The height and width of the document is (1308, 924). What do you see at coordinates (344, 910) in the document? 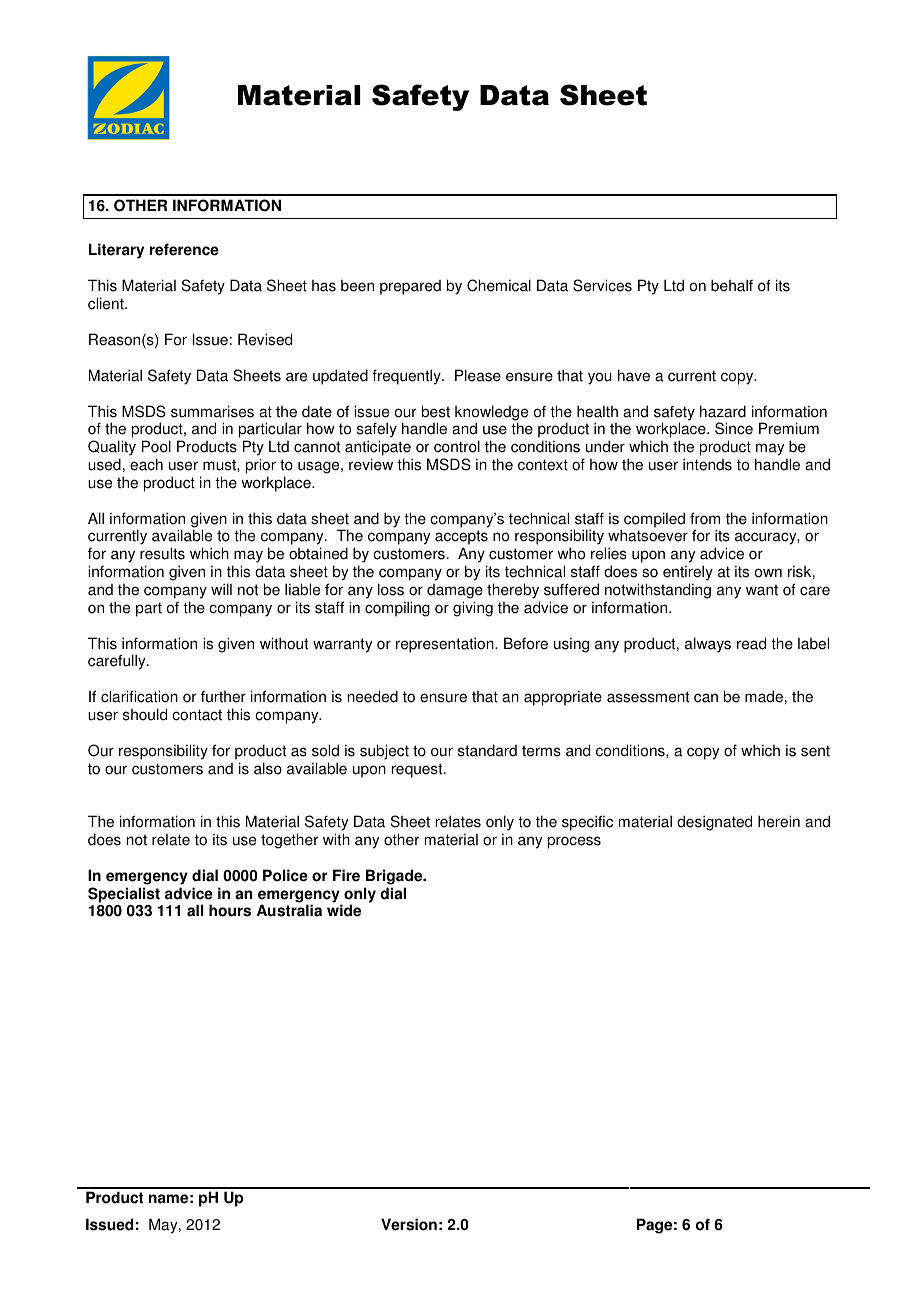
I see `wide` at bounding box center [344, 910].
